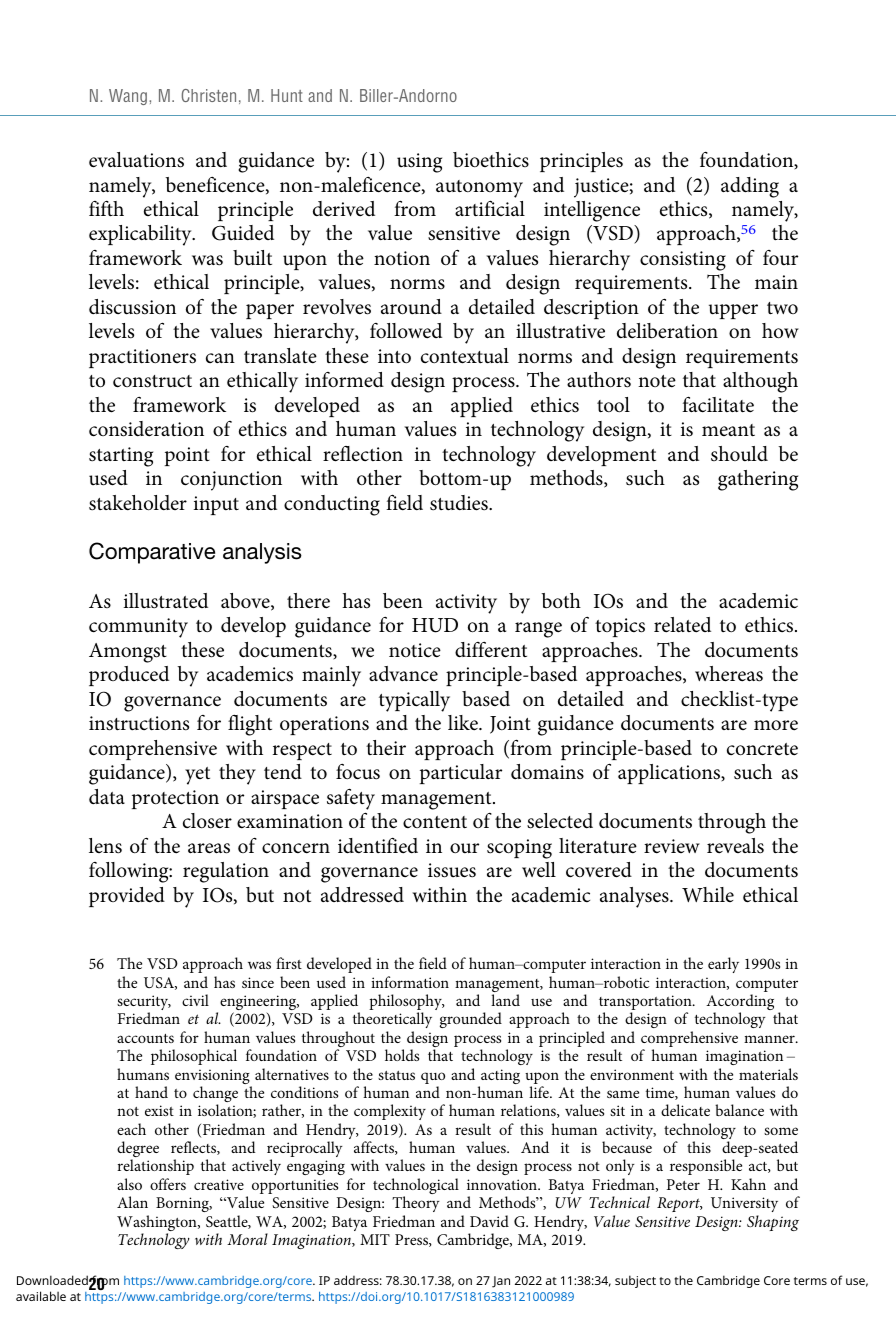  Describe the element at coordinates (414, 701) in the image. I see `typically` at that location.
